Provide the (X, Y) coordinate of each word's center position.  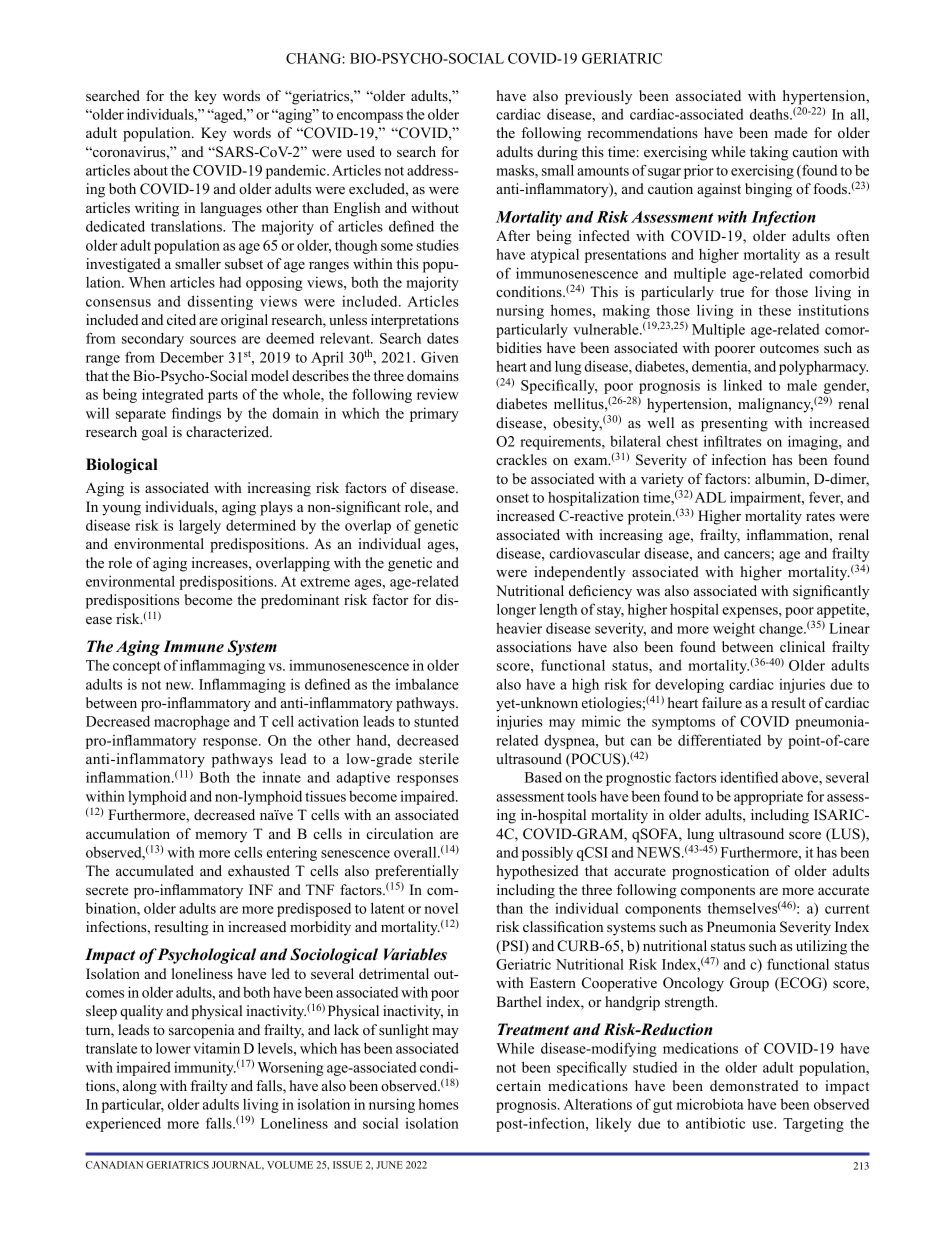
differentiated (719, 740)
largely (200, 526)
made (791, 132)
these (775, 310)
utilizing (821, 947)
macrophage (192, 722)
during (557, 153)
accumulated (155, 870)
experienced (123, 1124)
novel (441, 908)
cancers (748, 555)
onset (512, 498)
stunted (436, 721)
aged (228, 115)
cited (181, 319)
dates (443, 338)
